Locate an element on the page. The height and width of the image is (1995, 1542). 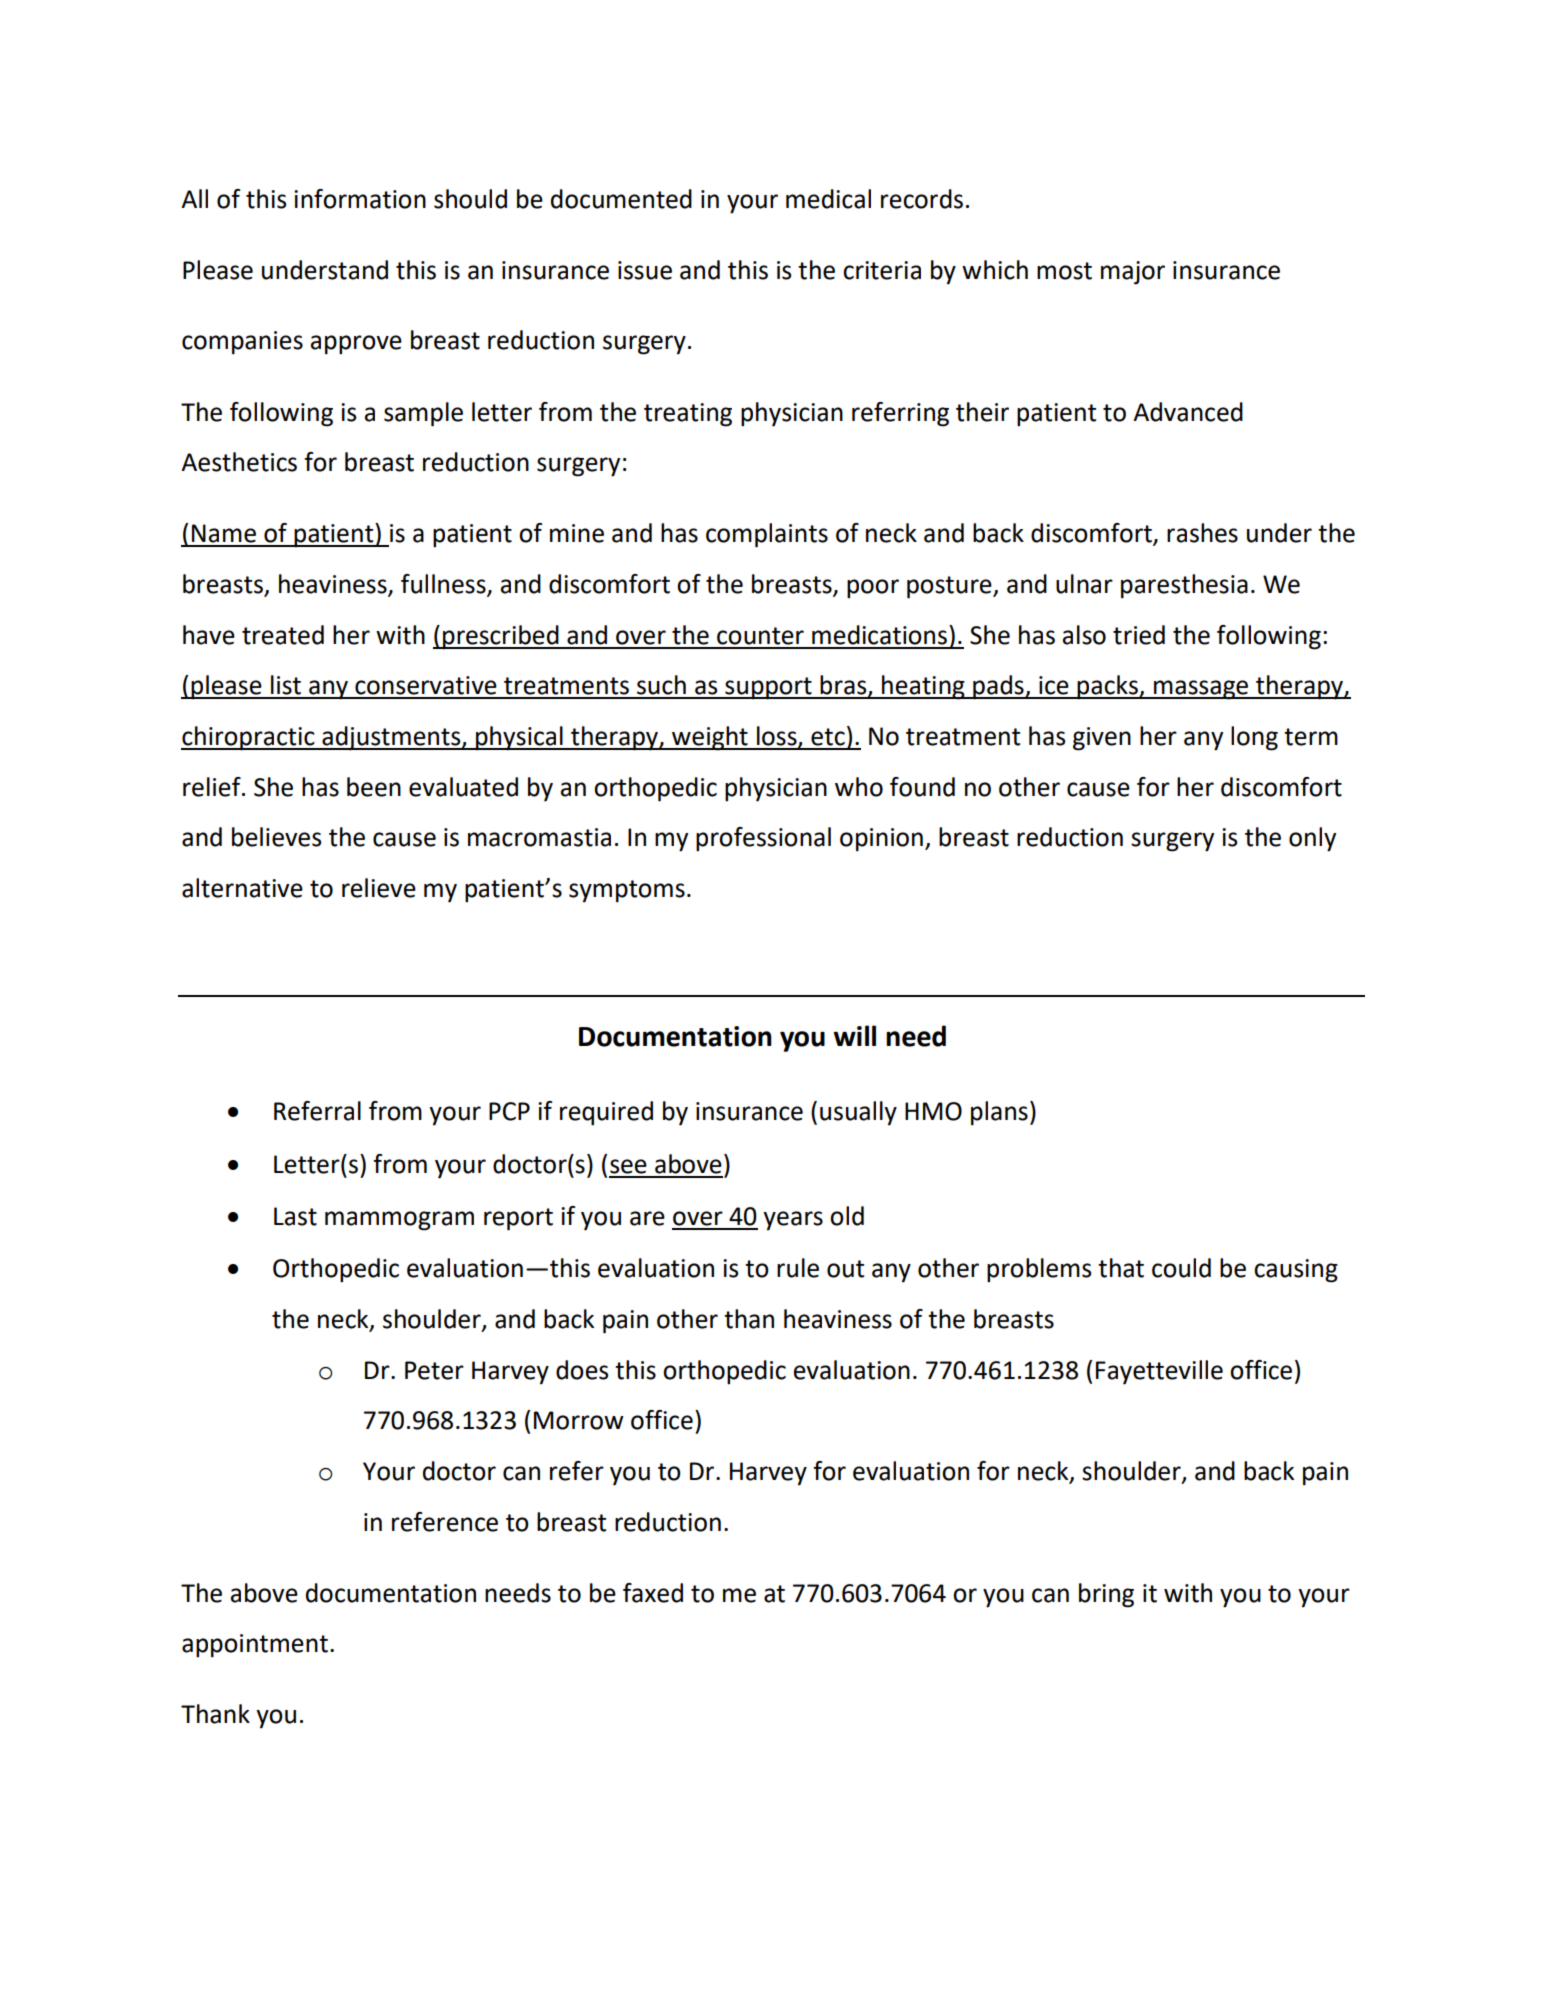
appointment is located at coordinates (255, 1646).
